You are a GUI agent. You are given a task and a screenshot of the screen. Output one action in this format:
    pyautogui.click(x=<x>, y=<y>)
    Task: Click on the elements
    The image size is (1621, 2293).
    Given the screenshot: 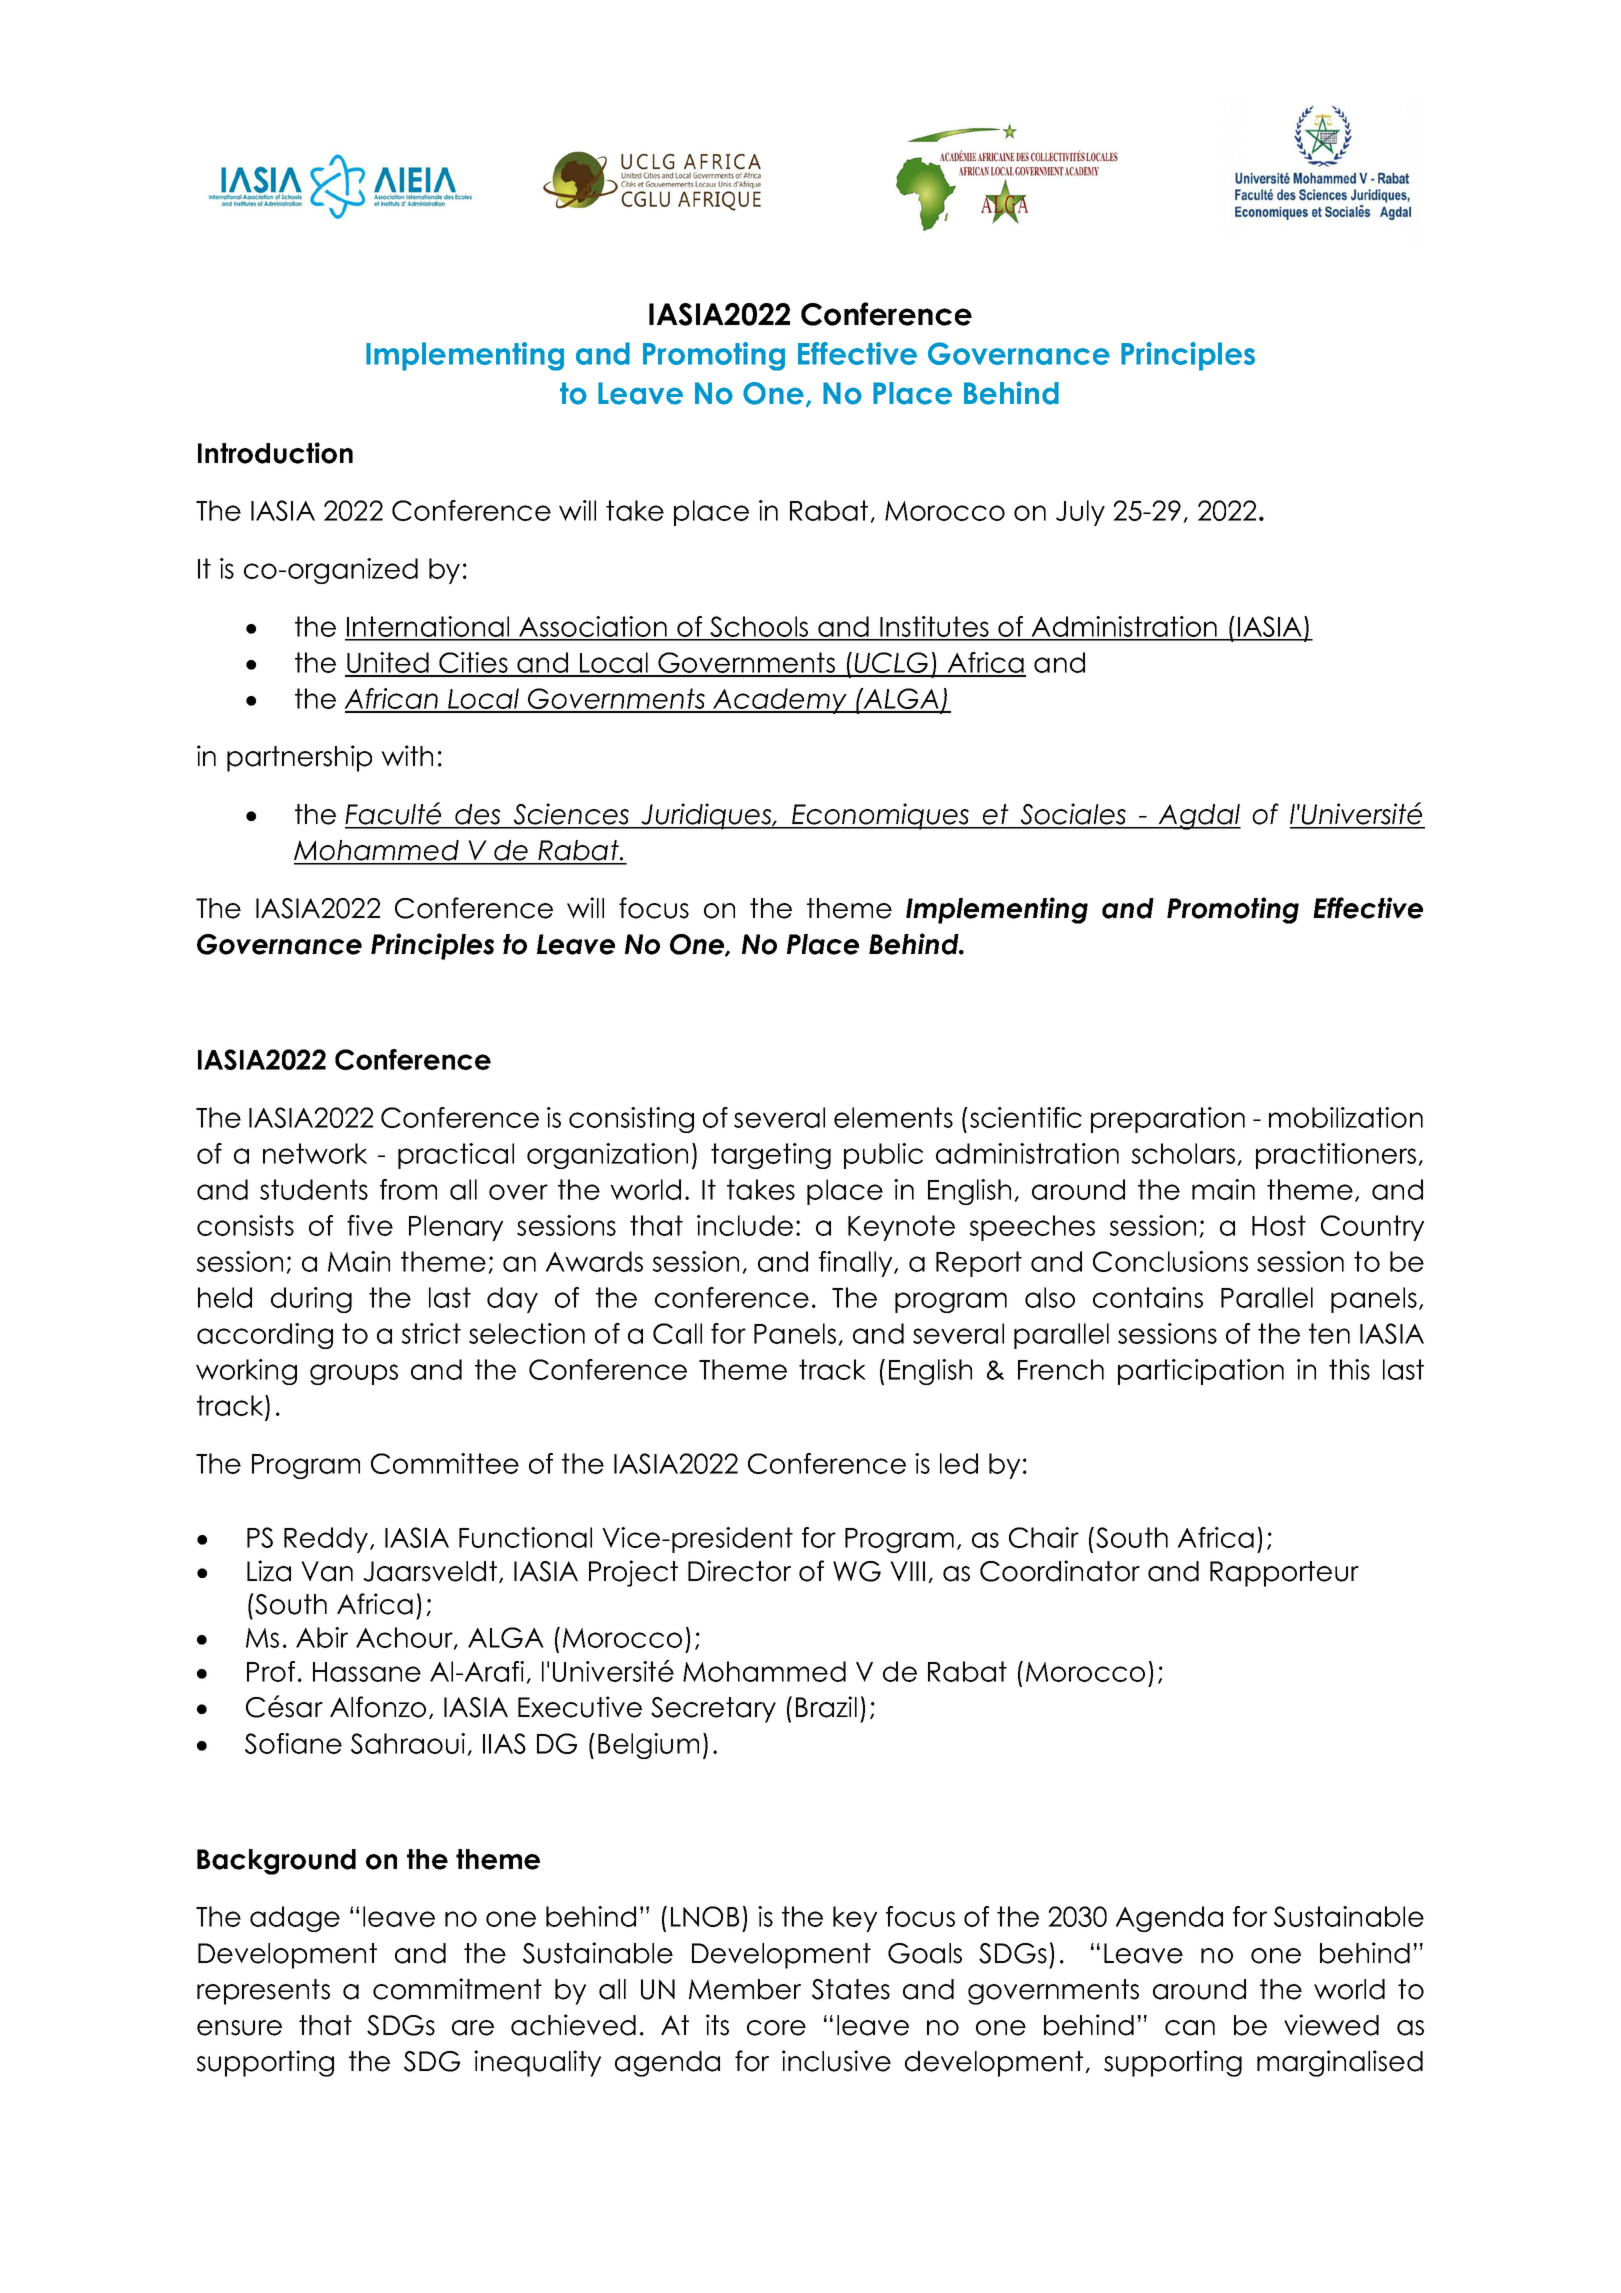 What is the action you would take?
    pyautogui.click(x=893, y=1117)
